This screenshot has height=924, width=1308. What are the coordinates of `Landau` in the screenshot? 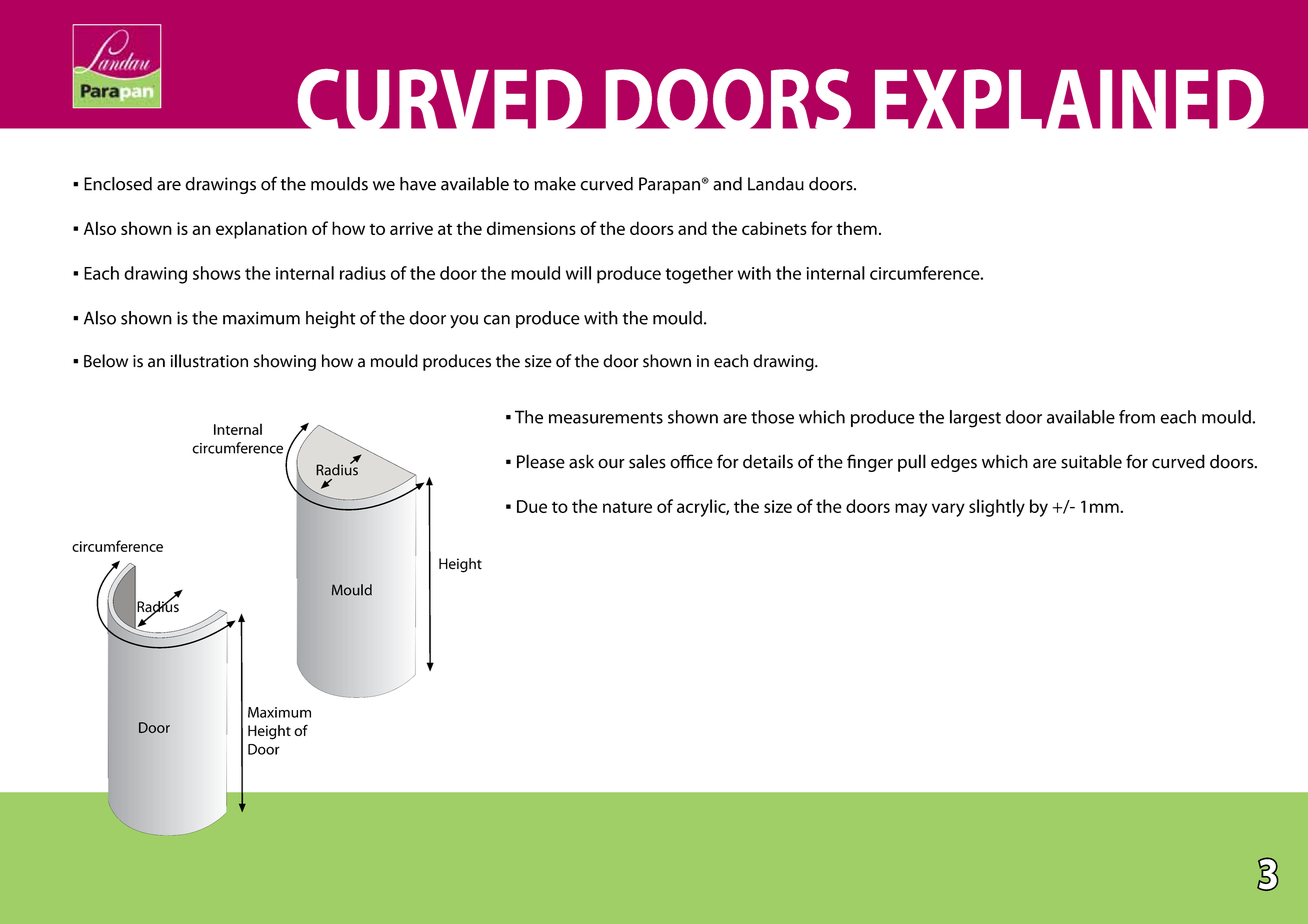 It's located at (776, 184).
